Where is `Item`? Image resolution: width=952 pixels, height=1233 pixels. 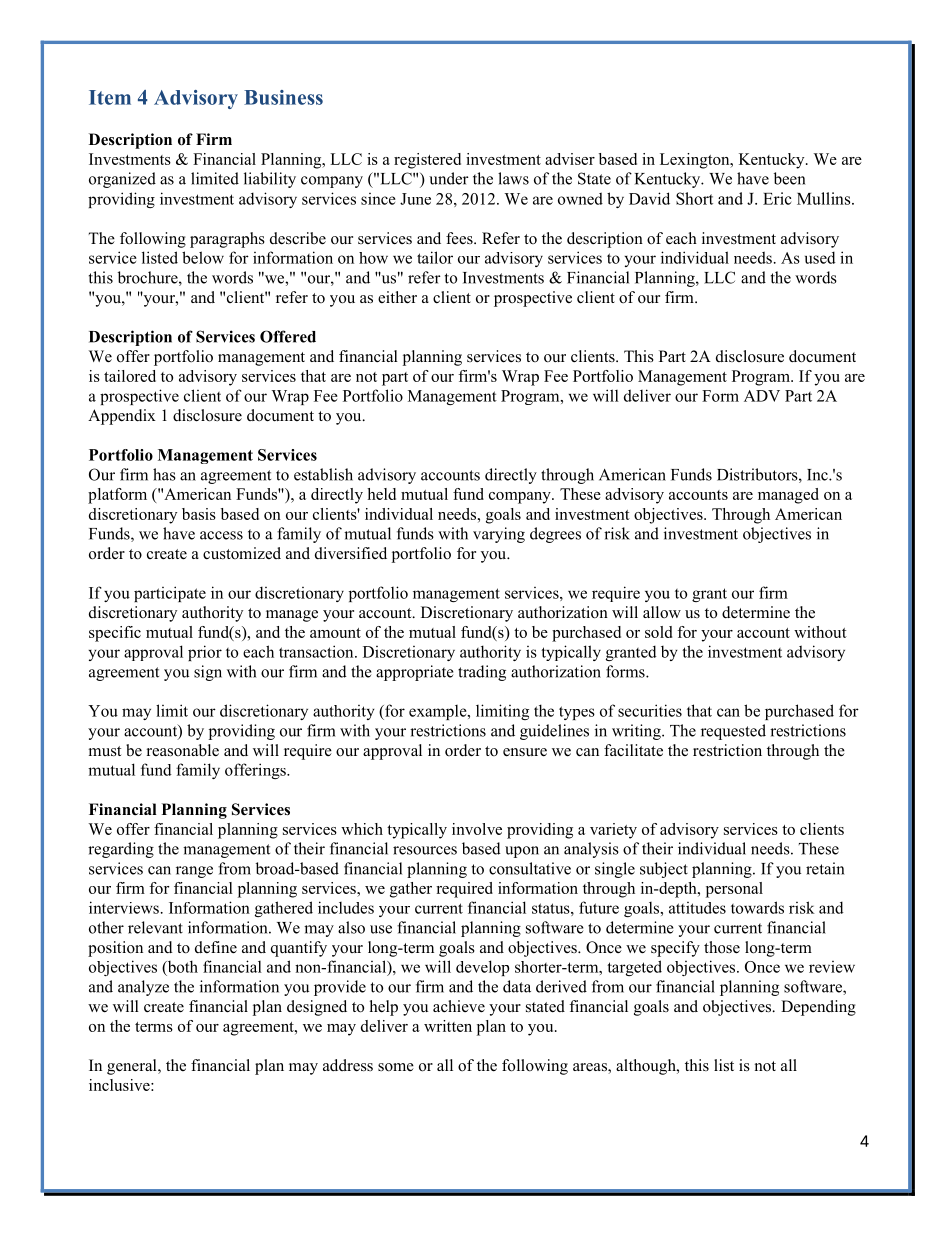
Item is located at coordinates (110, 97).
